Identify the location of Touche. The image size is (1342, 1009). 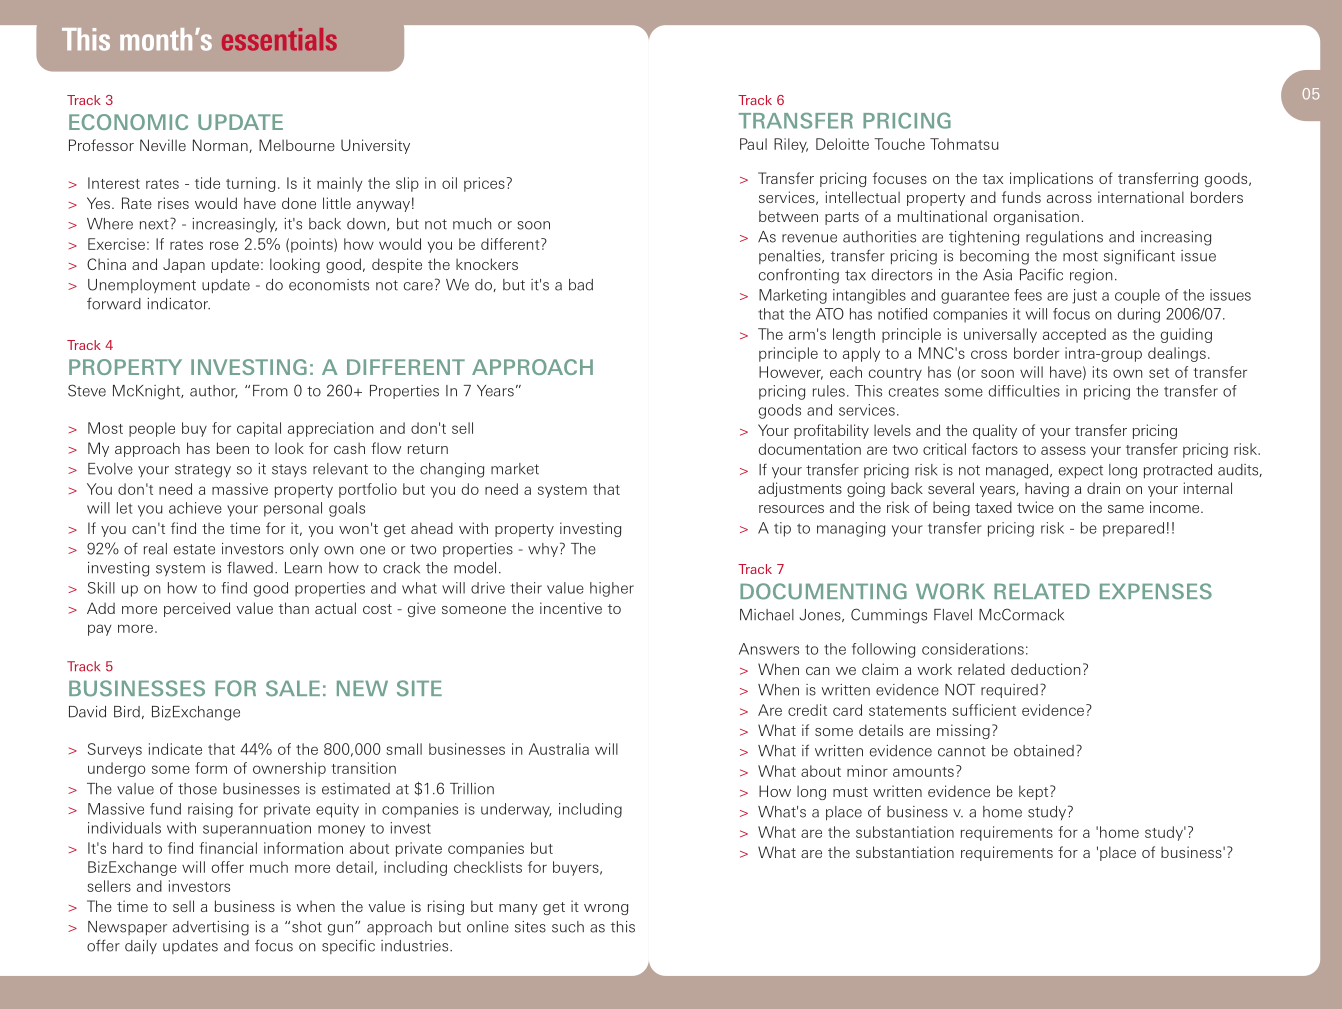
(899, 144).
